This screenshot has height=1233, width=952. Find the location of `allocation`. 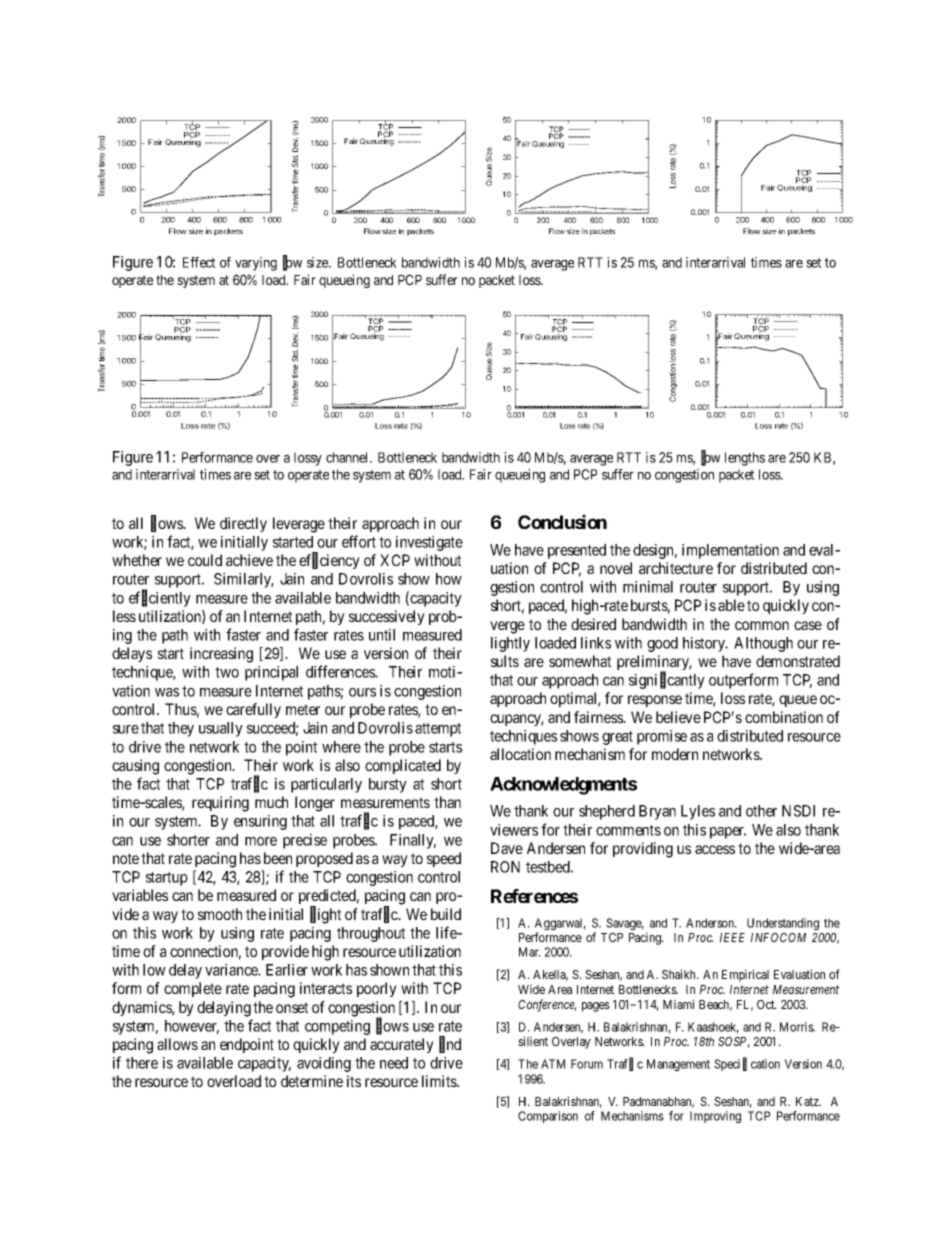

allocation is located at coordinates (520, 754).
